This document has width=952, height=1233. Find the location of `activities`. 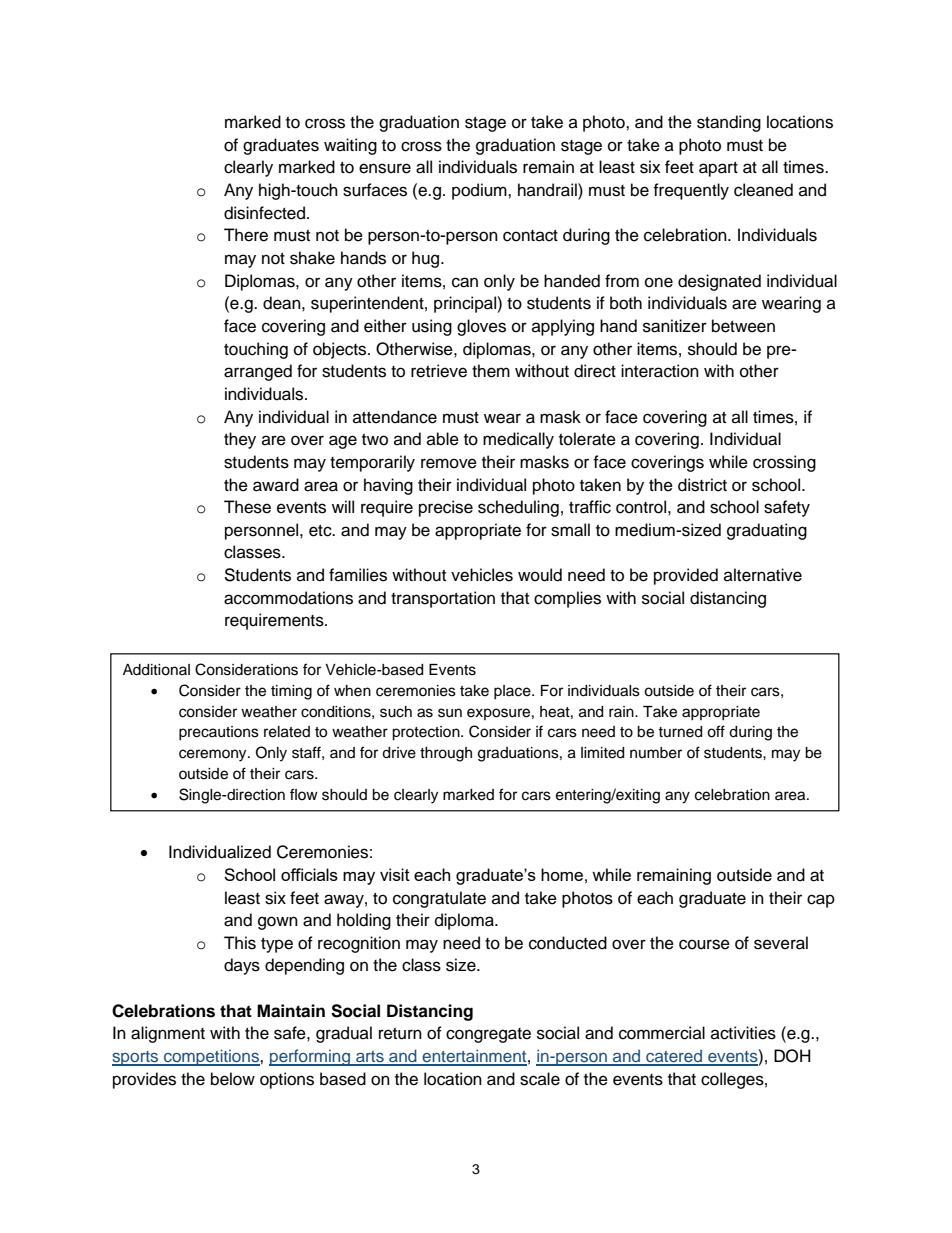

activities is located at coordinates (743, 1033).
